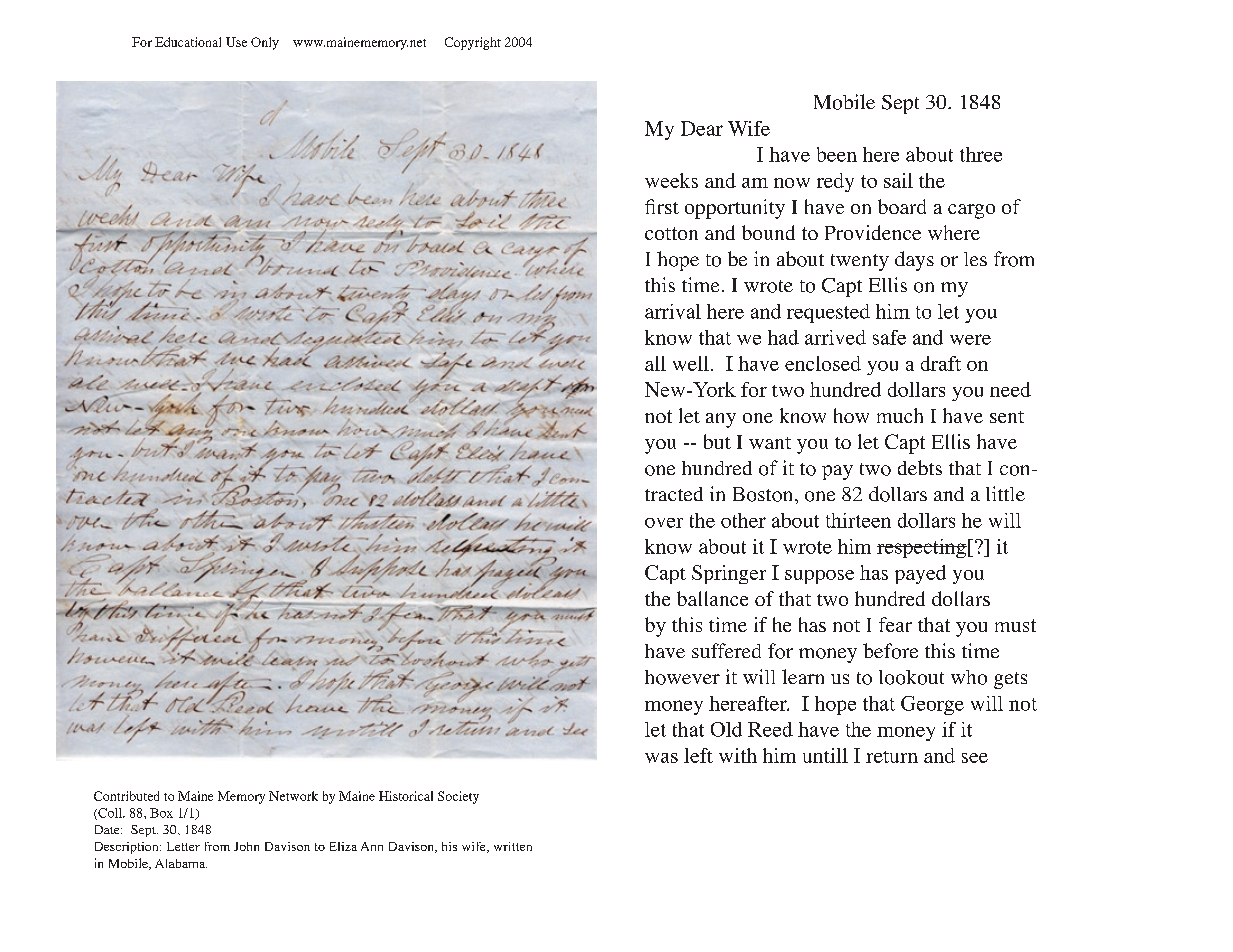 The width and height of the screenshot is (1233, 952). What do you see at coordinates (920, 467) in the screenshot?
I see `debts` at bounding box center [920, 467].
